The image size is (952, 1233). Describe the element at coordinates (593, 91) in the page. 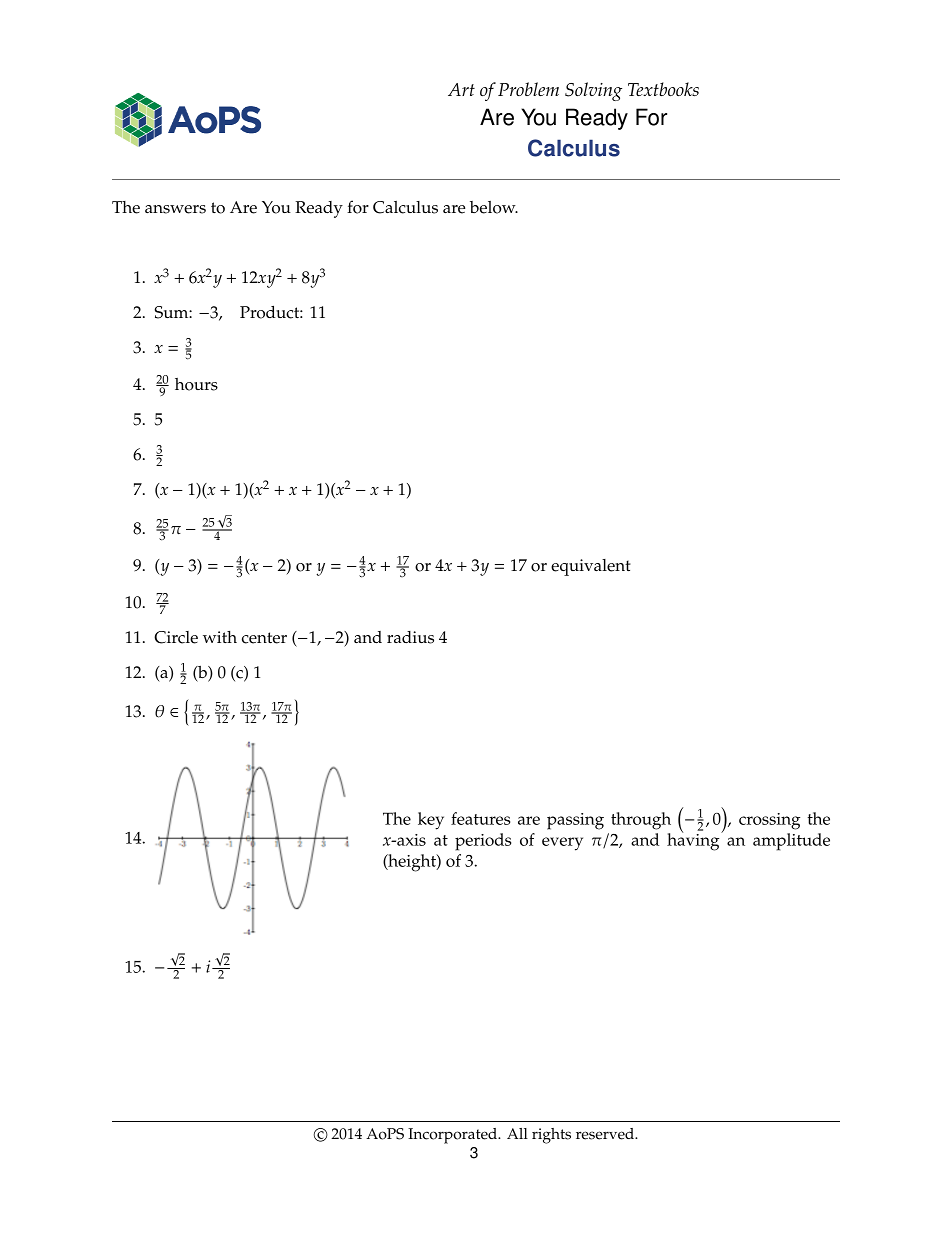

I see `Solving` at that location.
